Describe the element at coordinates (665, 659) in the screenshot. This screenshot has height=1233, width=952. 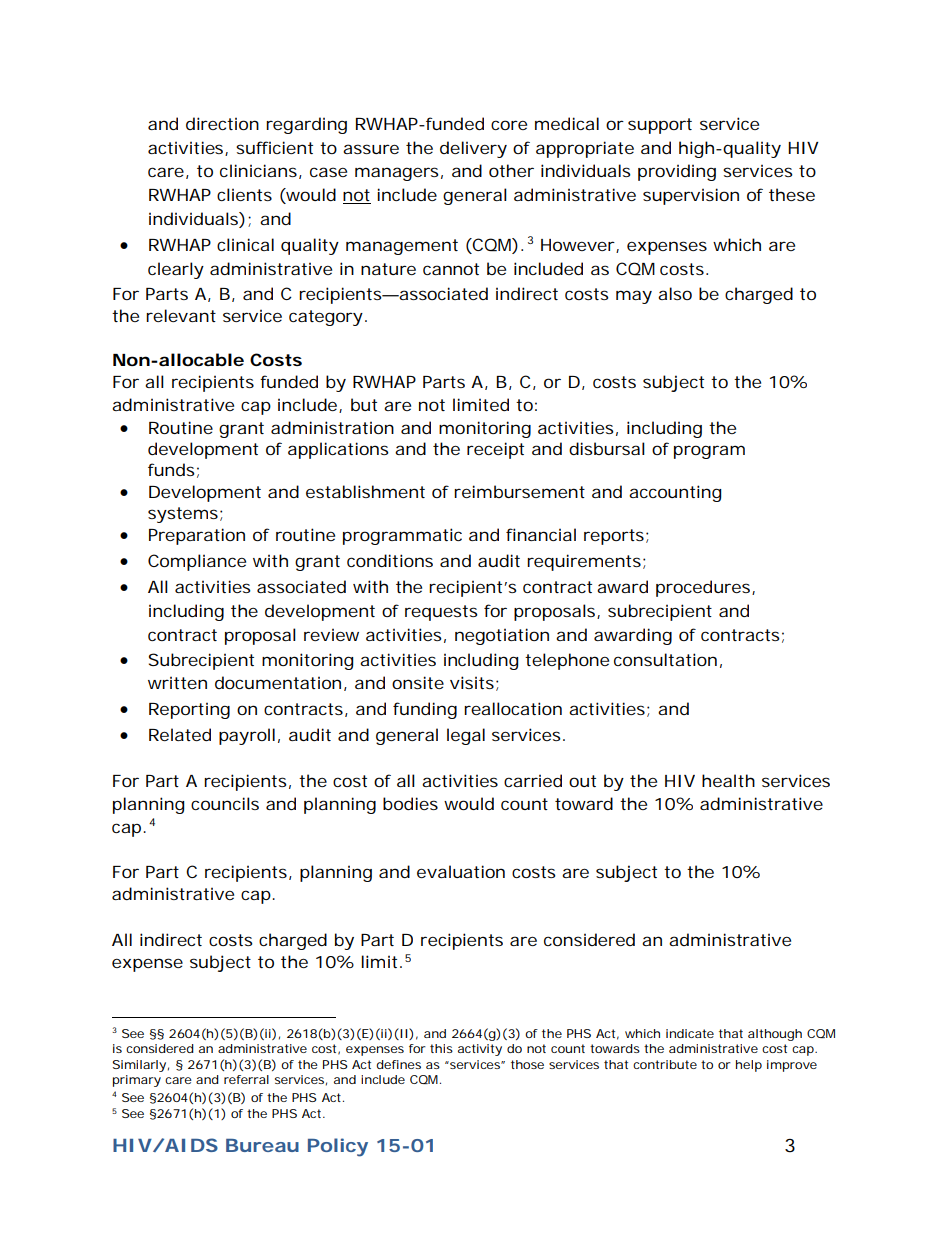
I see `consultation` at that location.
